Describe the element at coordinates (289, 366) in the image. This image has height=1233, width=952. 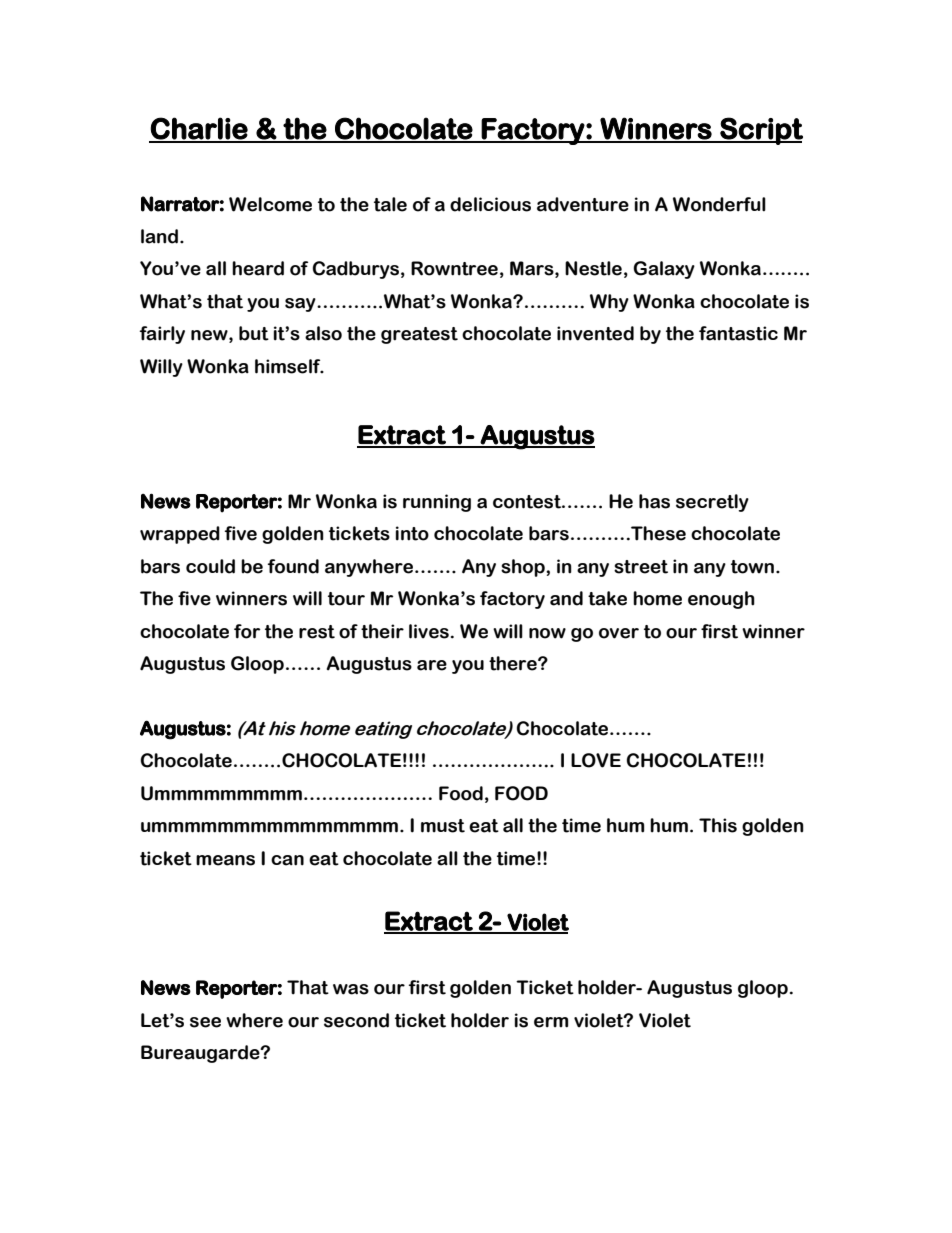
I see `himself` at that location.
